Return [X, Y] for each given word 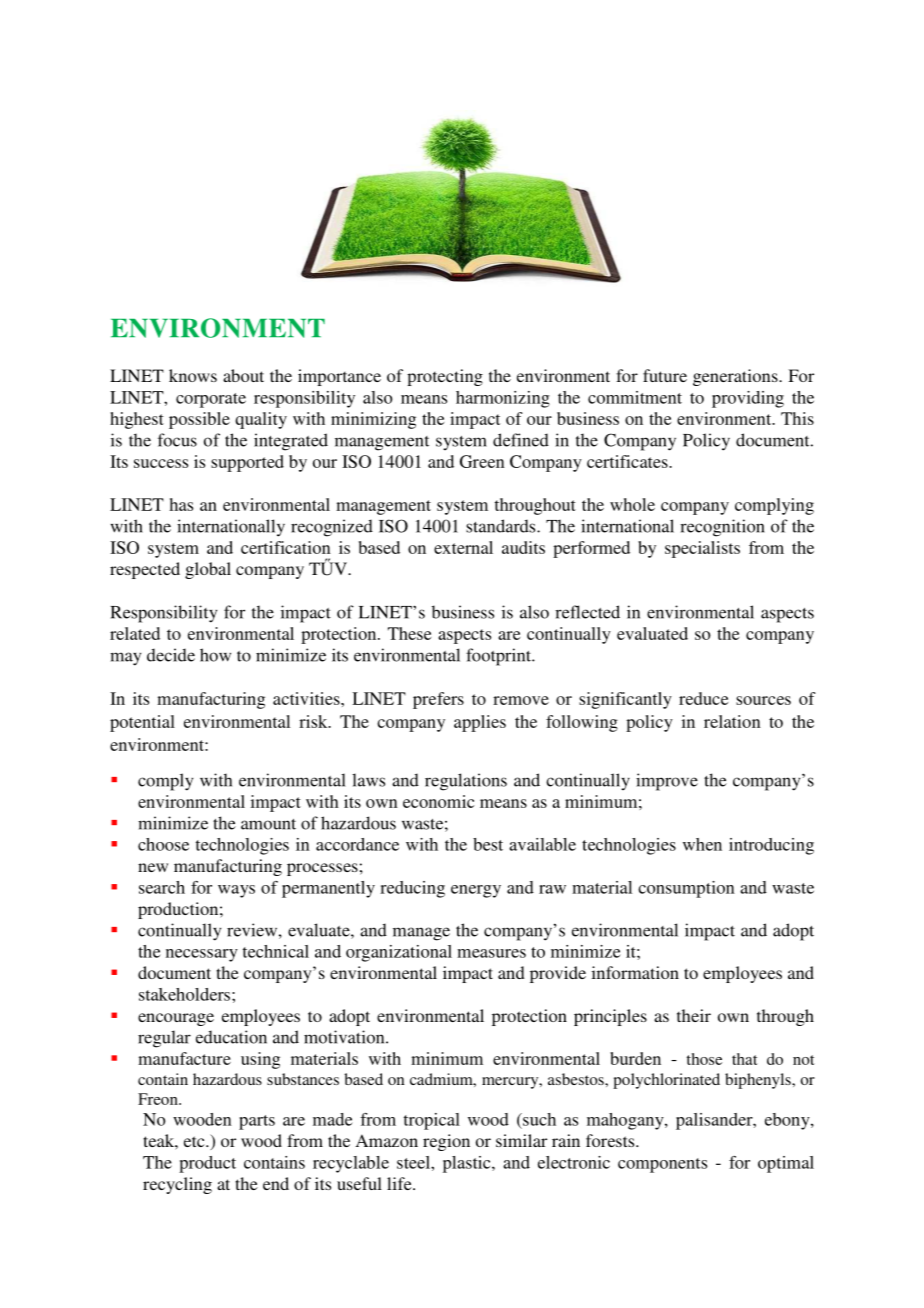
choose [163, 844]
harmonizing [503, 399]
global [208, 570]
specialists [702, 549]
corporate [211, 400]
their [694, 1015]
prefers [438, 700]
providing [748, 399]
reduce [703, 698]
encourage [176, 1019]
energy [476, 891]
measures [491, 953]
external [463, 547]
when [702, 844]
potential [142, 723]
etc [195, 1141]
